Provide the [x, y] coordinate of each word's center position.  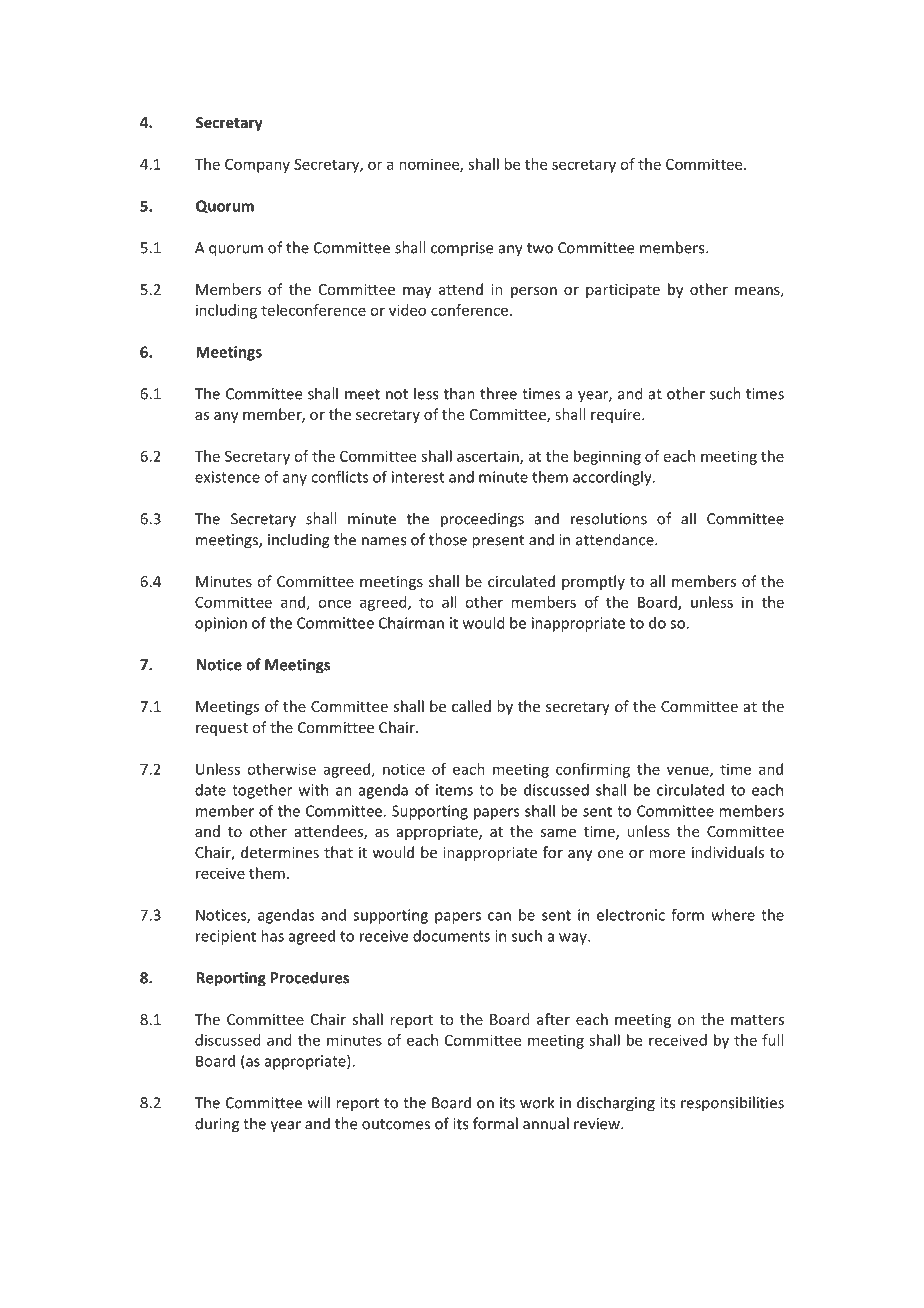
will [319, 1102]
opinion [221, 624]
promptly [593, 582]
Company [257, 166]
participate [623, 291]
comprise [462, 249]
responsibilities [732, 1104]
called [471, 706]
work [537, 1102]
